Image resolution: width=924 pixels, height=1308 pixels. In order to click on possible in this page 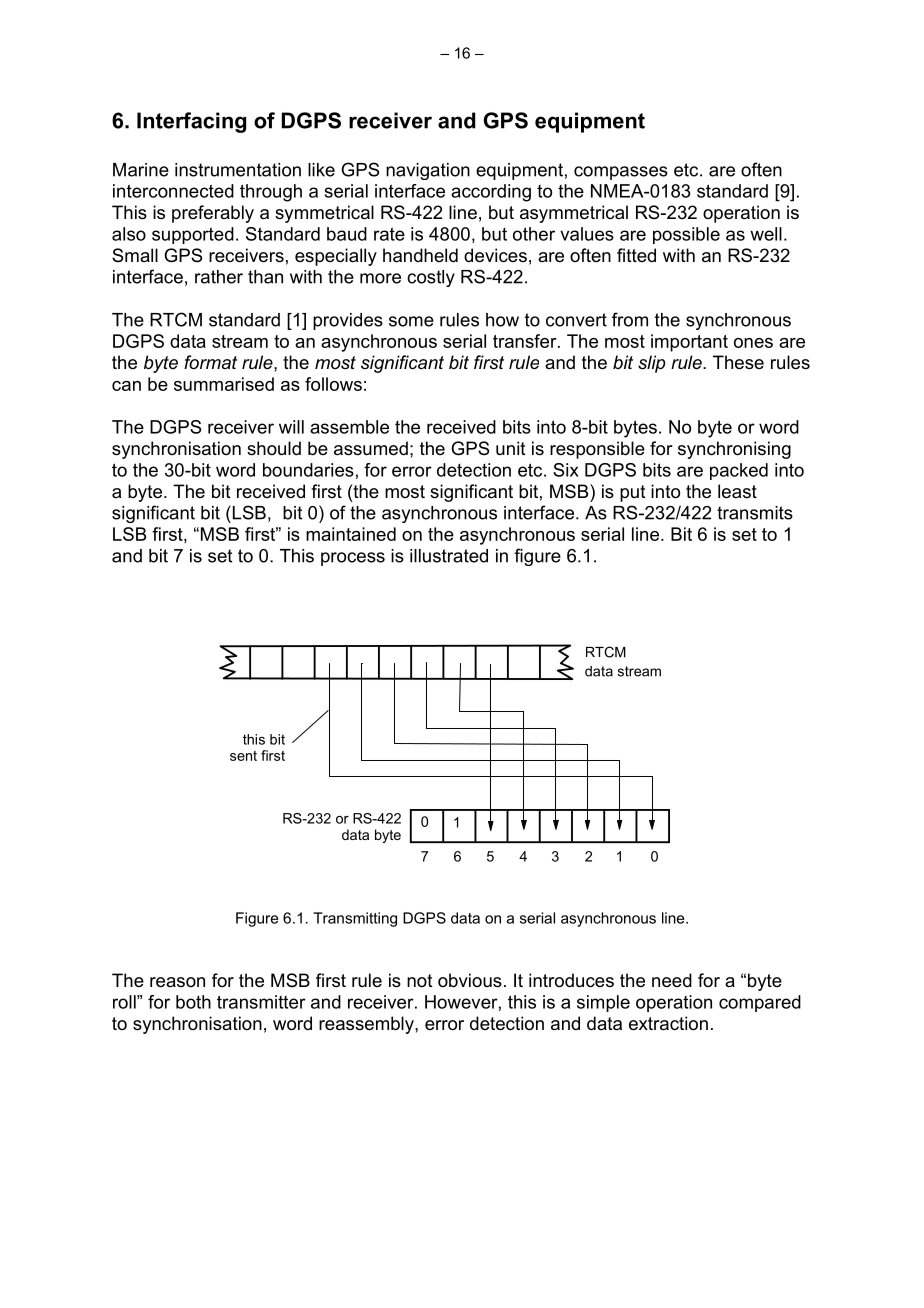, I will do `click(686, 235)`.
